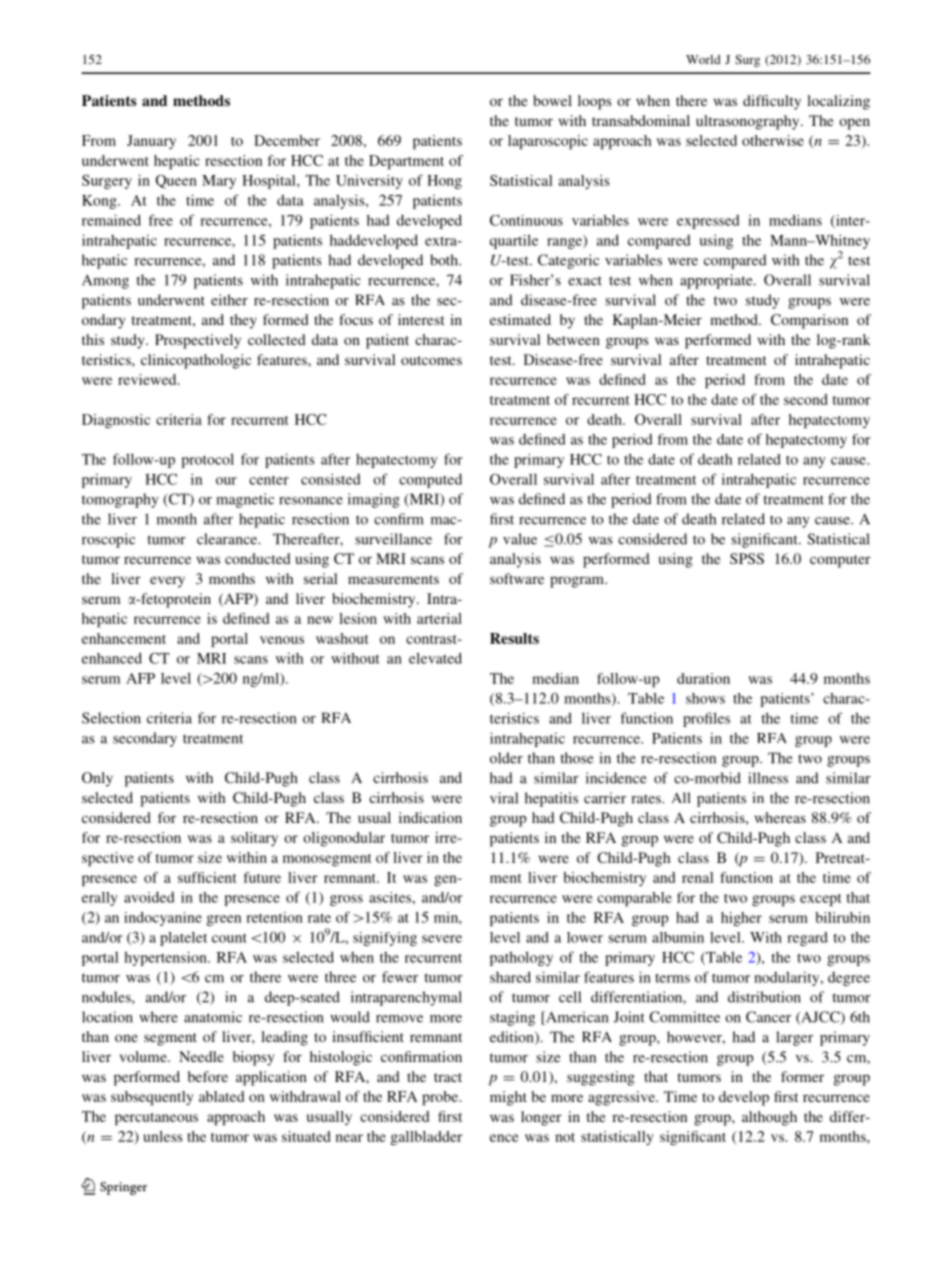 The image size is (952, 1265). Describe the element at coordinates (442, 939) in the page. I see `severe` at that location.
